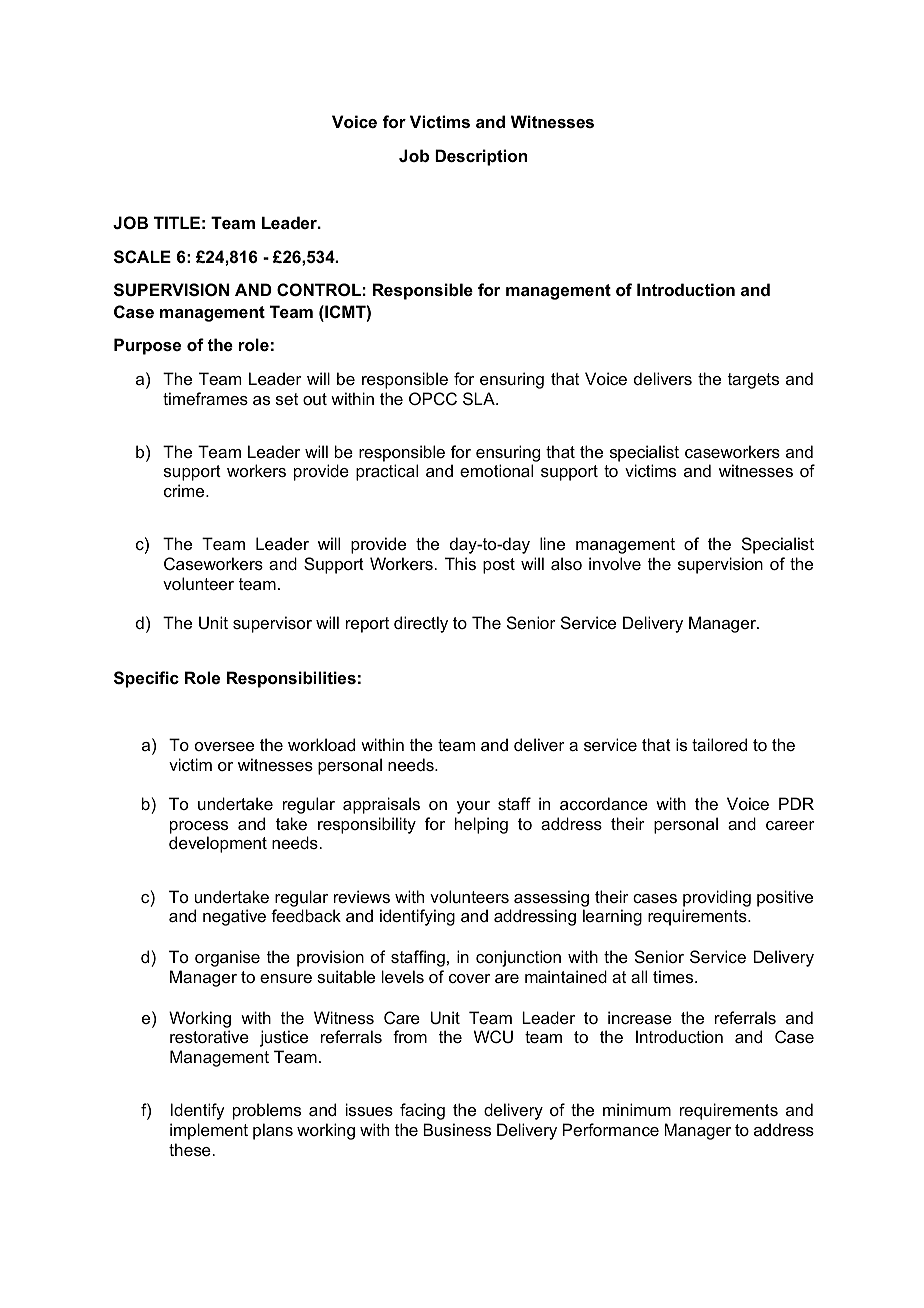  I want to click on minimum, so click(637, 1109).
